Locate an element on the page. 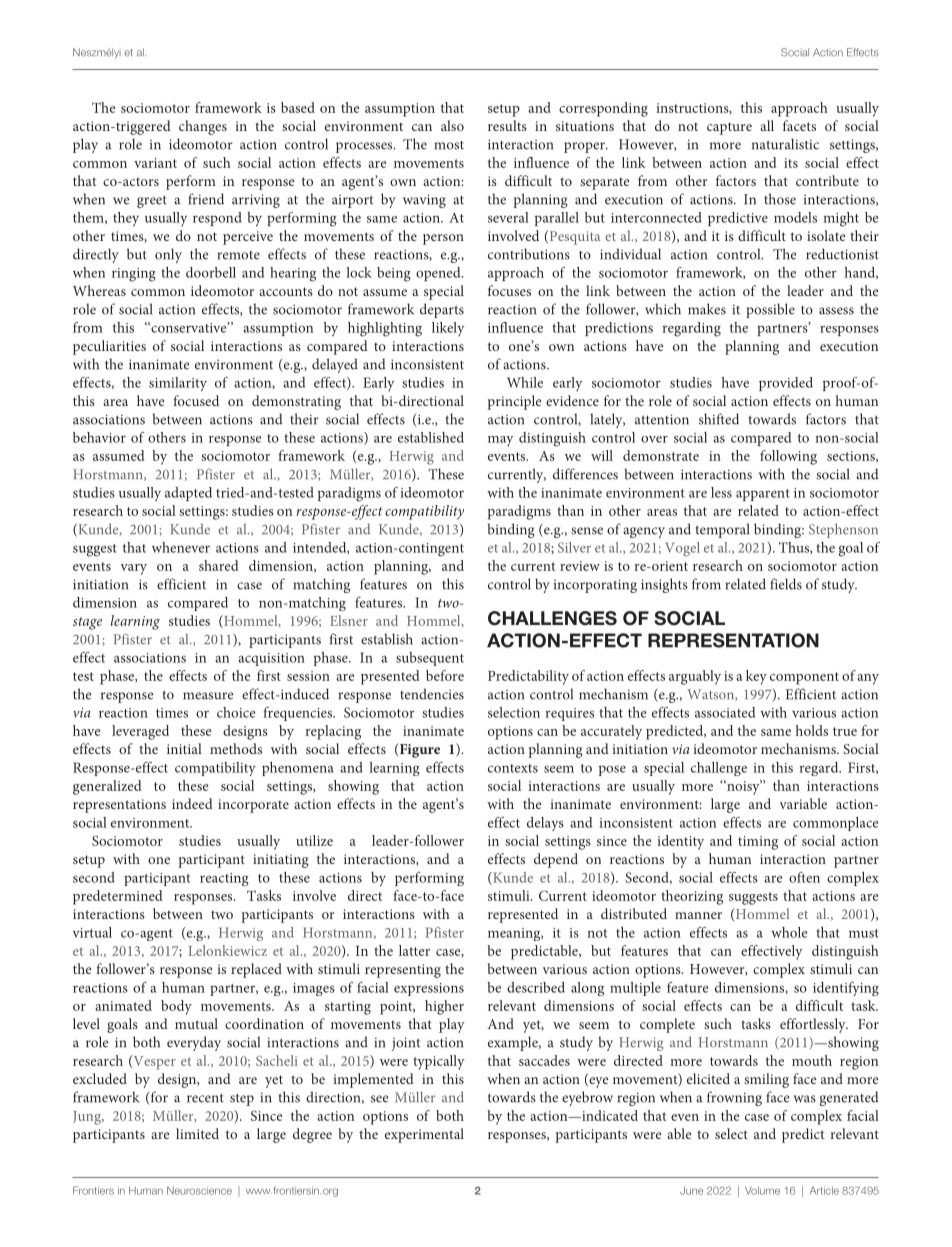 The image size is (952, 1247). adapted is located at coordinates (188, 494).
